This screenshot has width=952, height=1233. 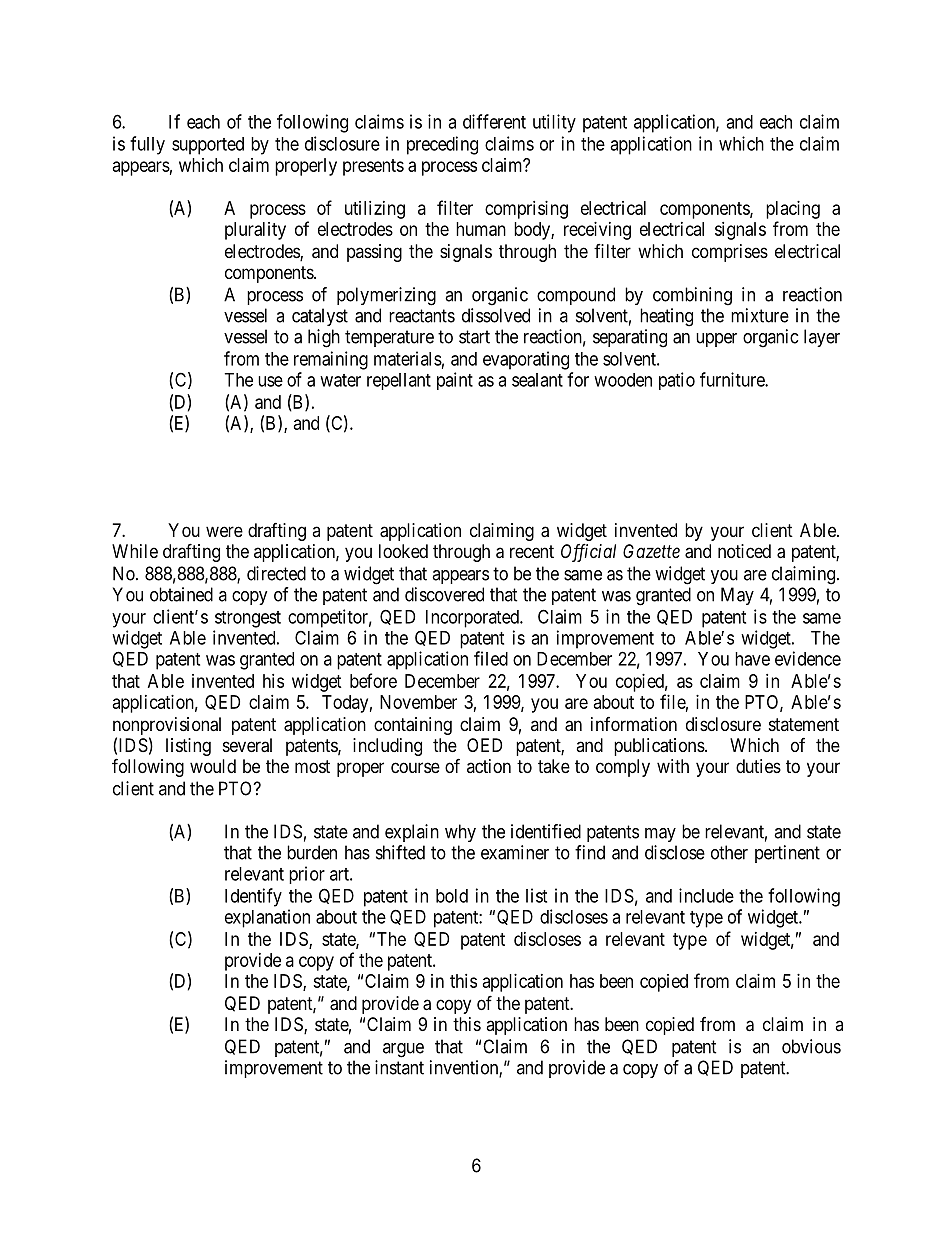 What do you see at coordinates (733, 379) in the screenshot?
I see `furniture` at bounding box center [733, 379].
